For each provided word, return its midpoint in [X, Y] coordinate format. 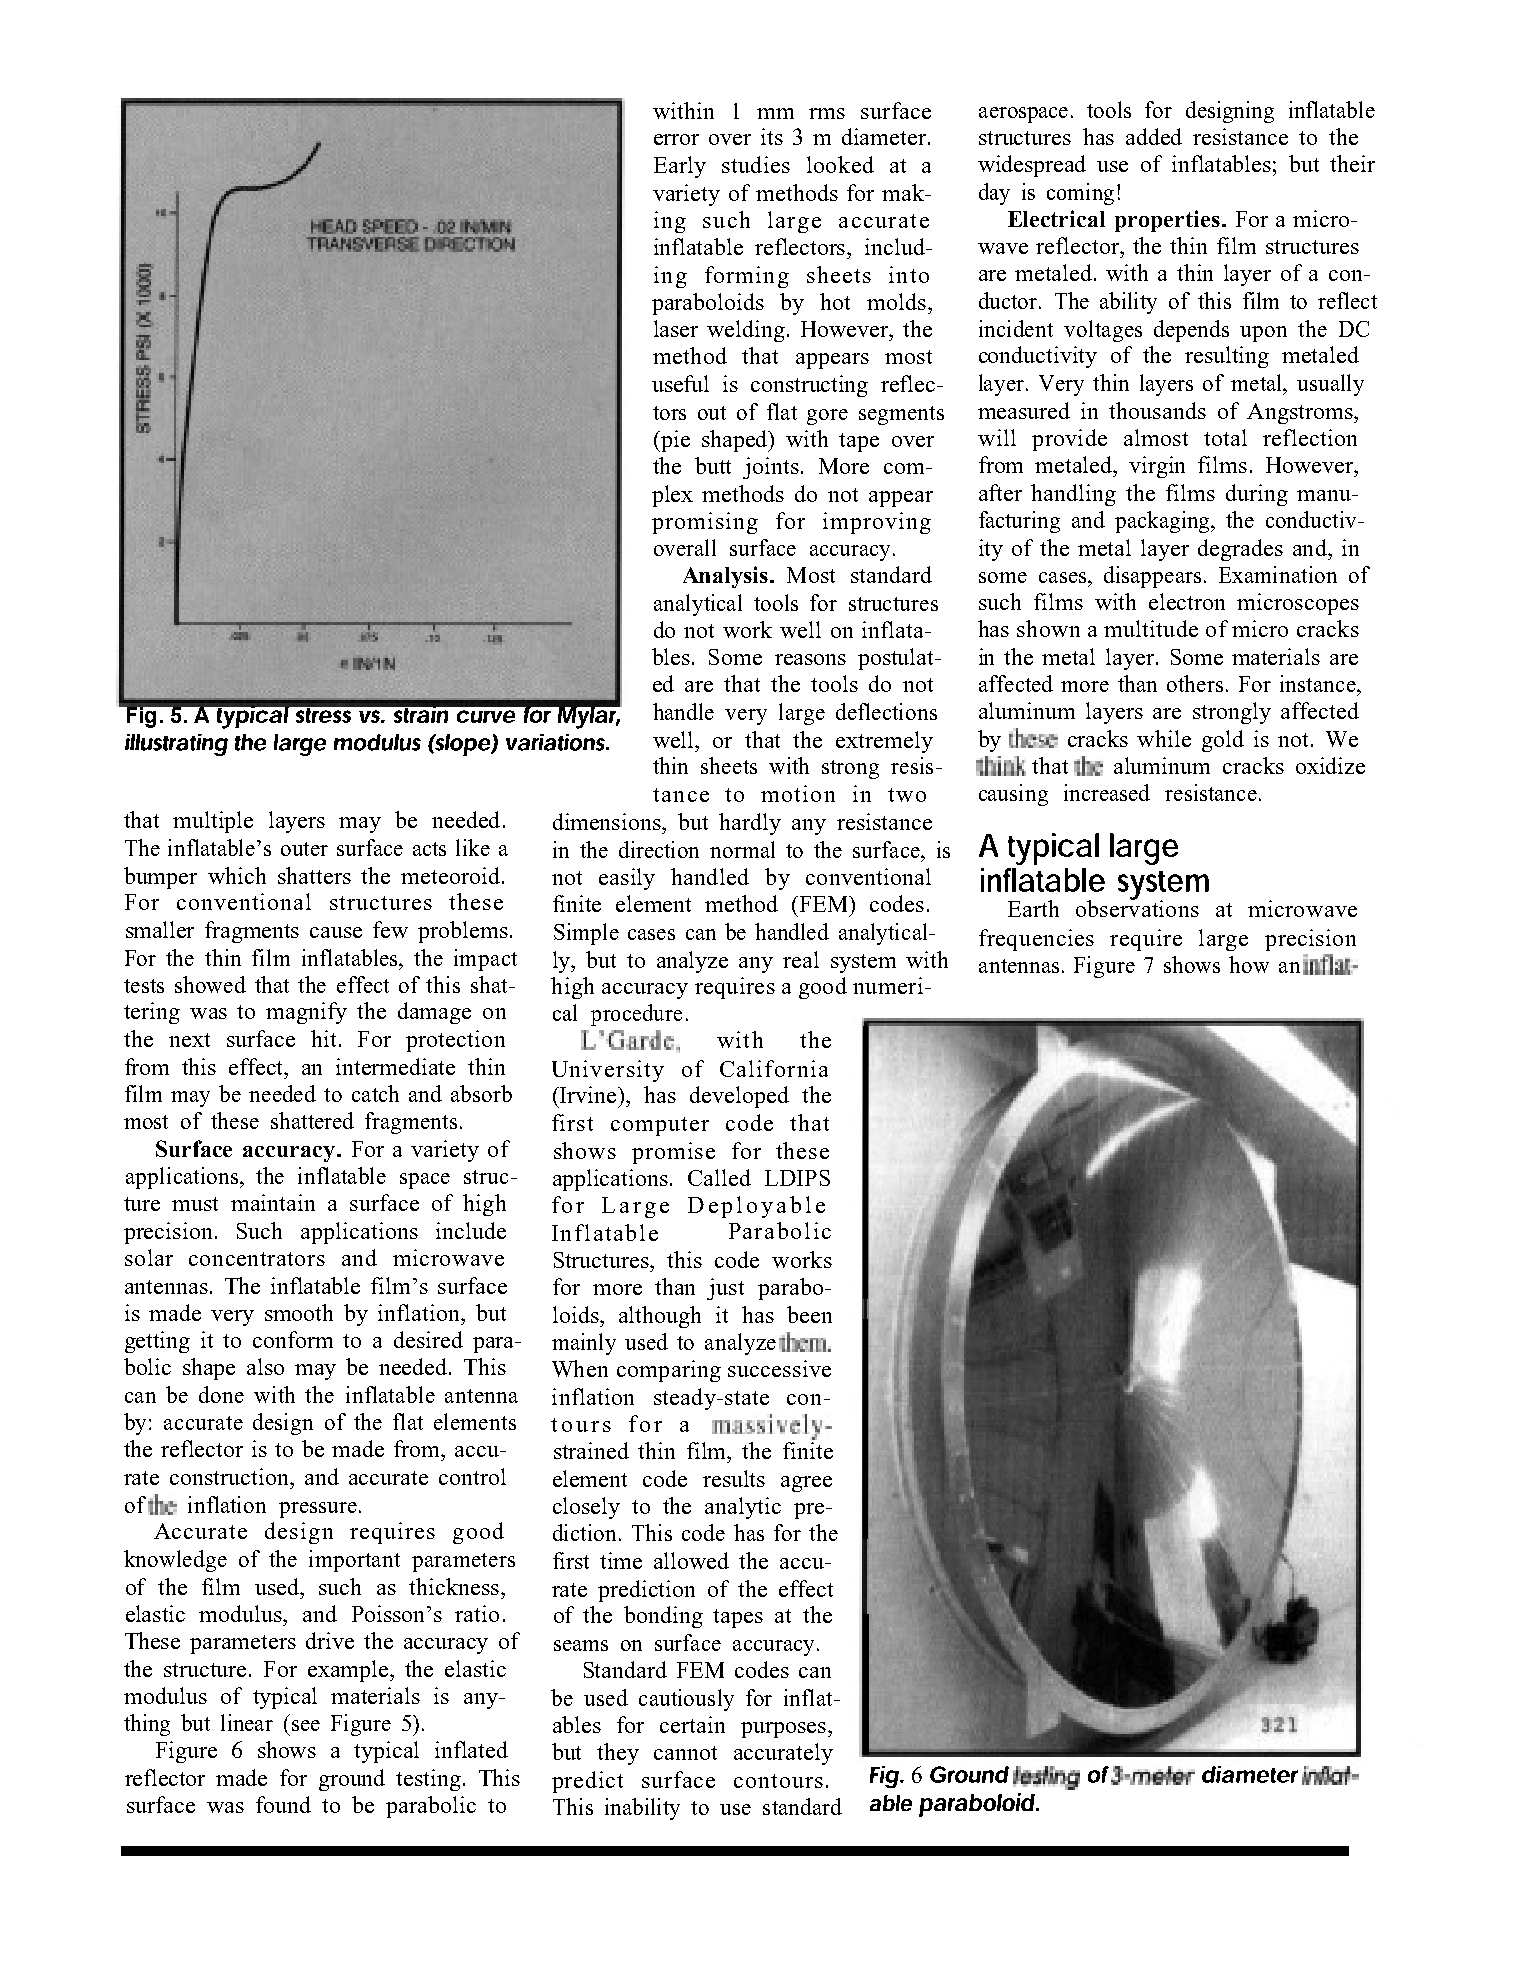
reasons [810, 659]
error [676, 139]
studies [756, 164]
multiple [213, 822]
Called [719, 1177]
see [306, 1725]
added [1154, 136]
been [809, 1314]
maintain [273, 1202]
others [1195, 683]
